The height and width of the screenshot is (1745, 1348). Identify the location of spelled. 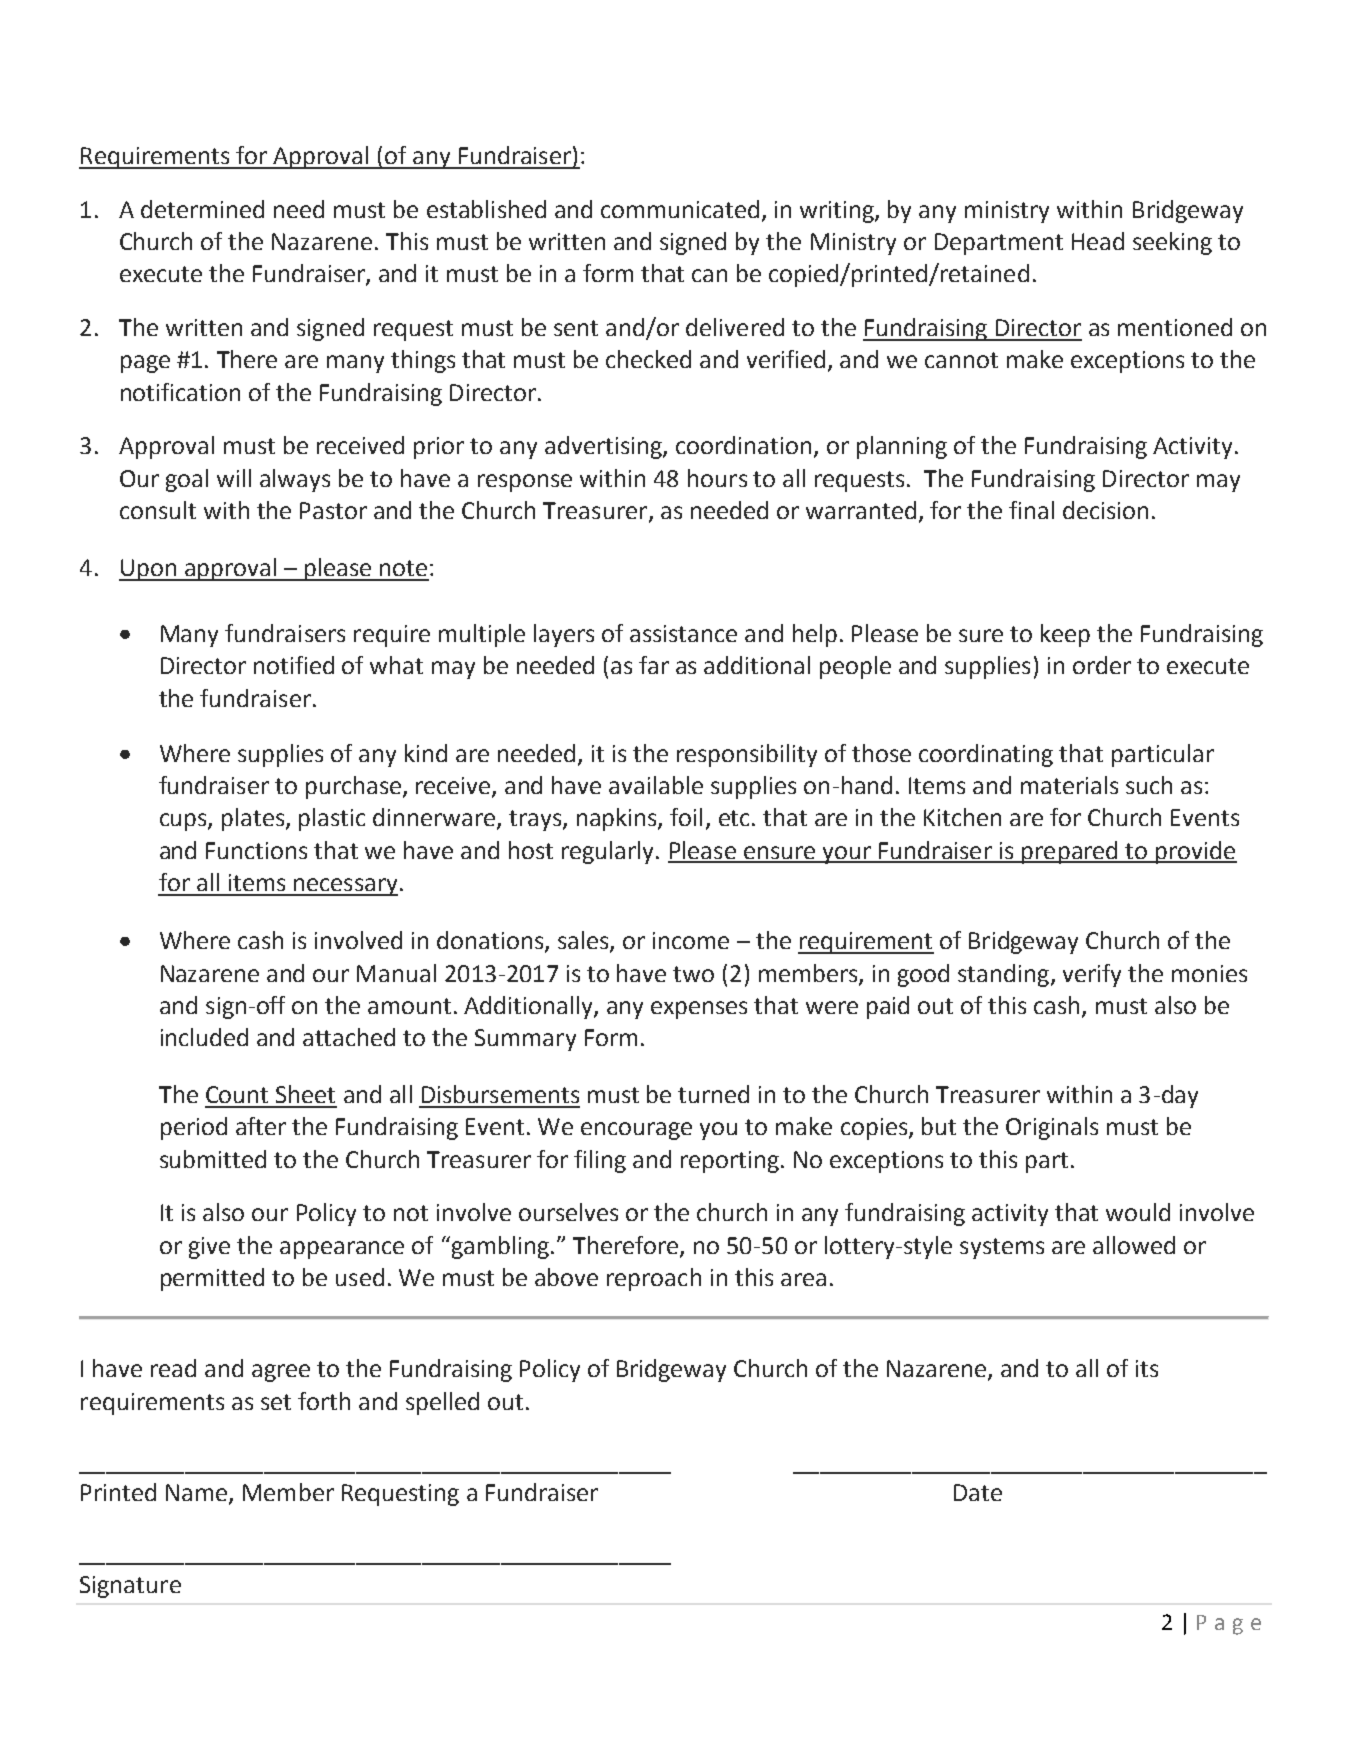
(442, 1403).
